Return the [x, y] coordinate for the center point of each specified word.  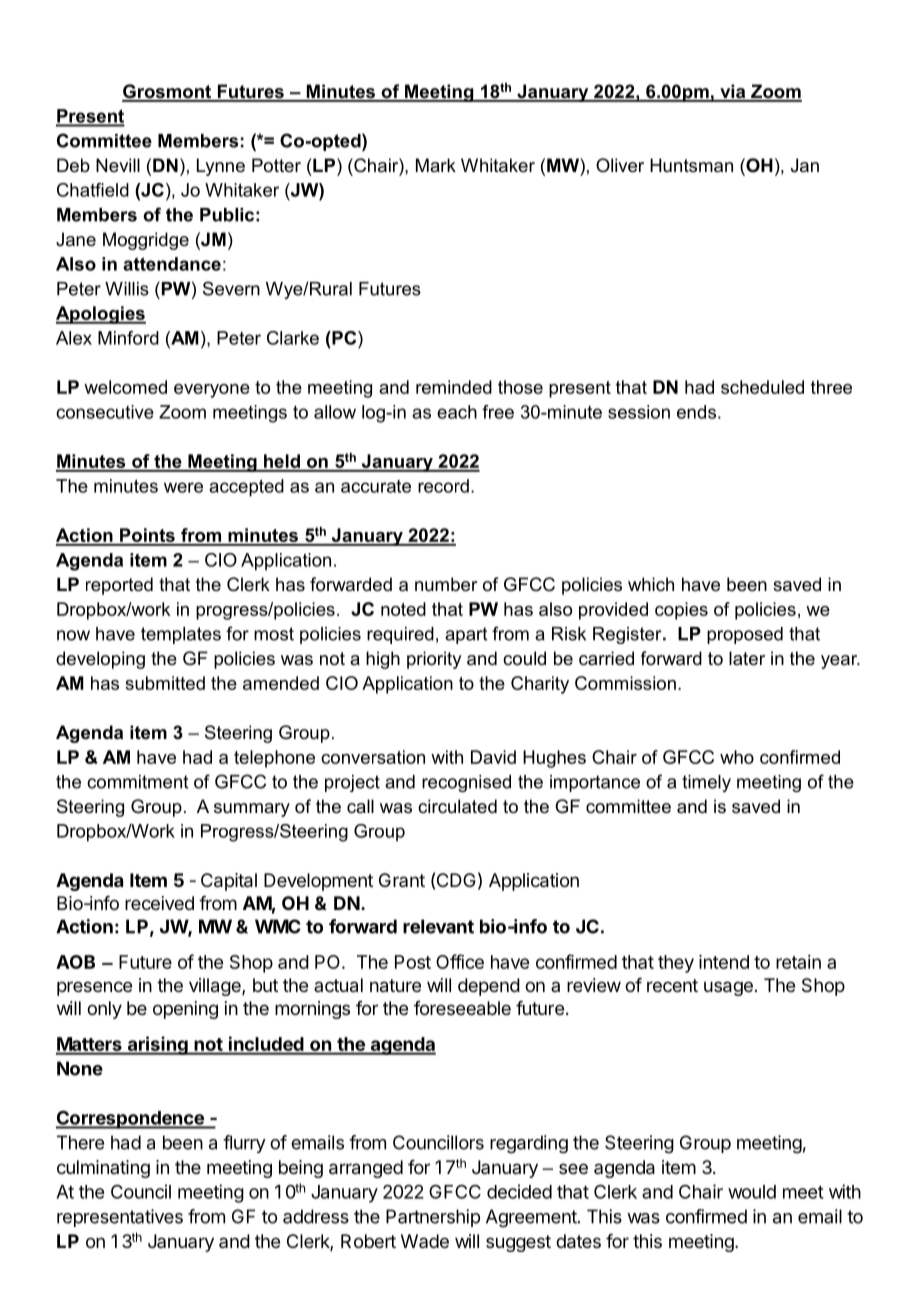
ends [696, 412]
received [159, 903]
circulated [457, 806]
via [733, 92]
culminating [103, 1169]
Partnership [433, 1218]
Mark [436, 165]
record [443, 486]
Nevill [118, 165]
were [183, 487]
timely [706, 783]
